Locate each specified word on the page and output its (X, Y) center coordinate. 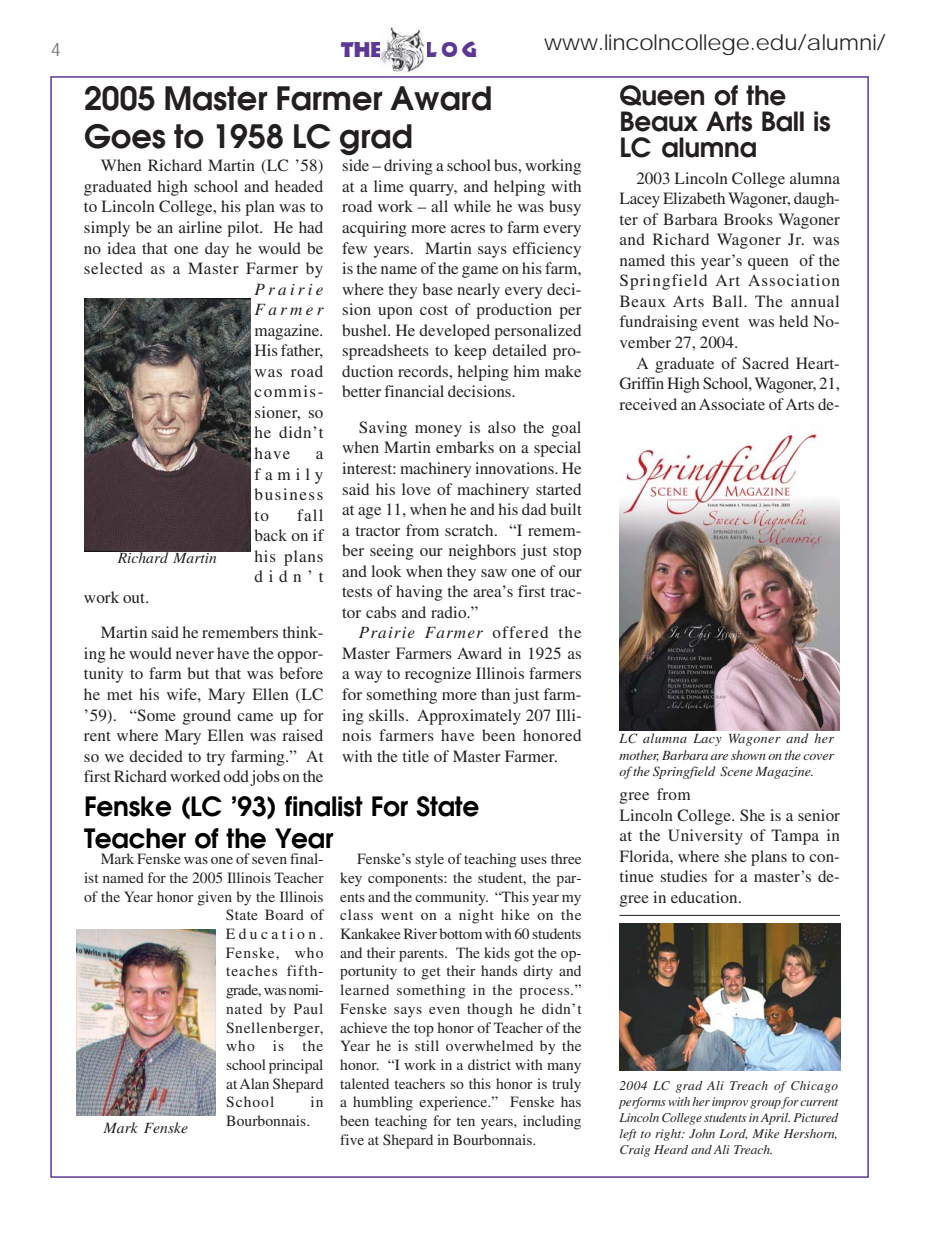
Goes (125, 136)
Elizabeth (694, 198)
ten (466, 1121)
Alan (254, 1083)
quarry (433, 190)
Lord (733, 1134)
